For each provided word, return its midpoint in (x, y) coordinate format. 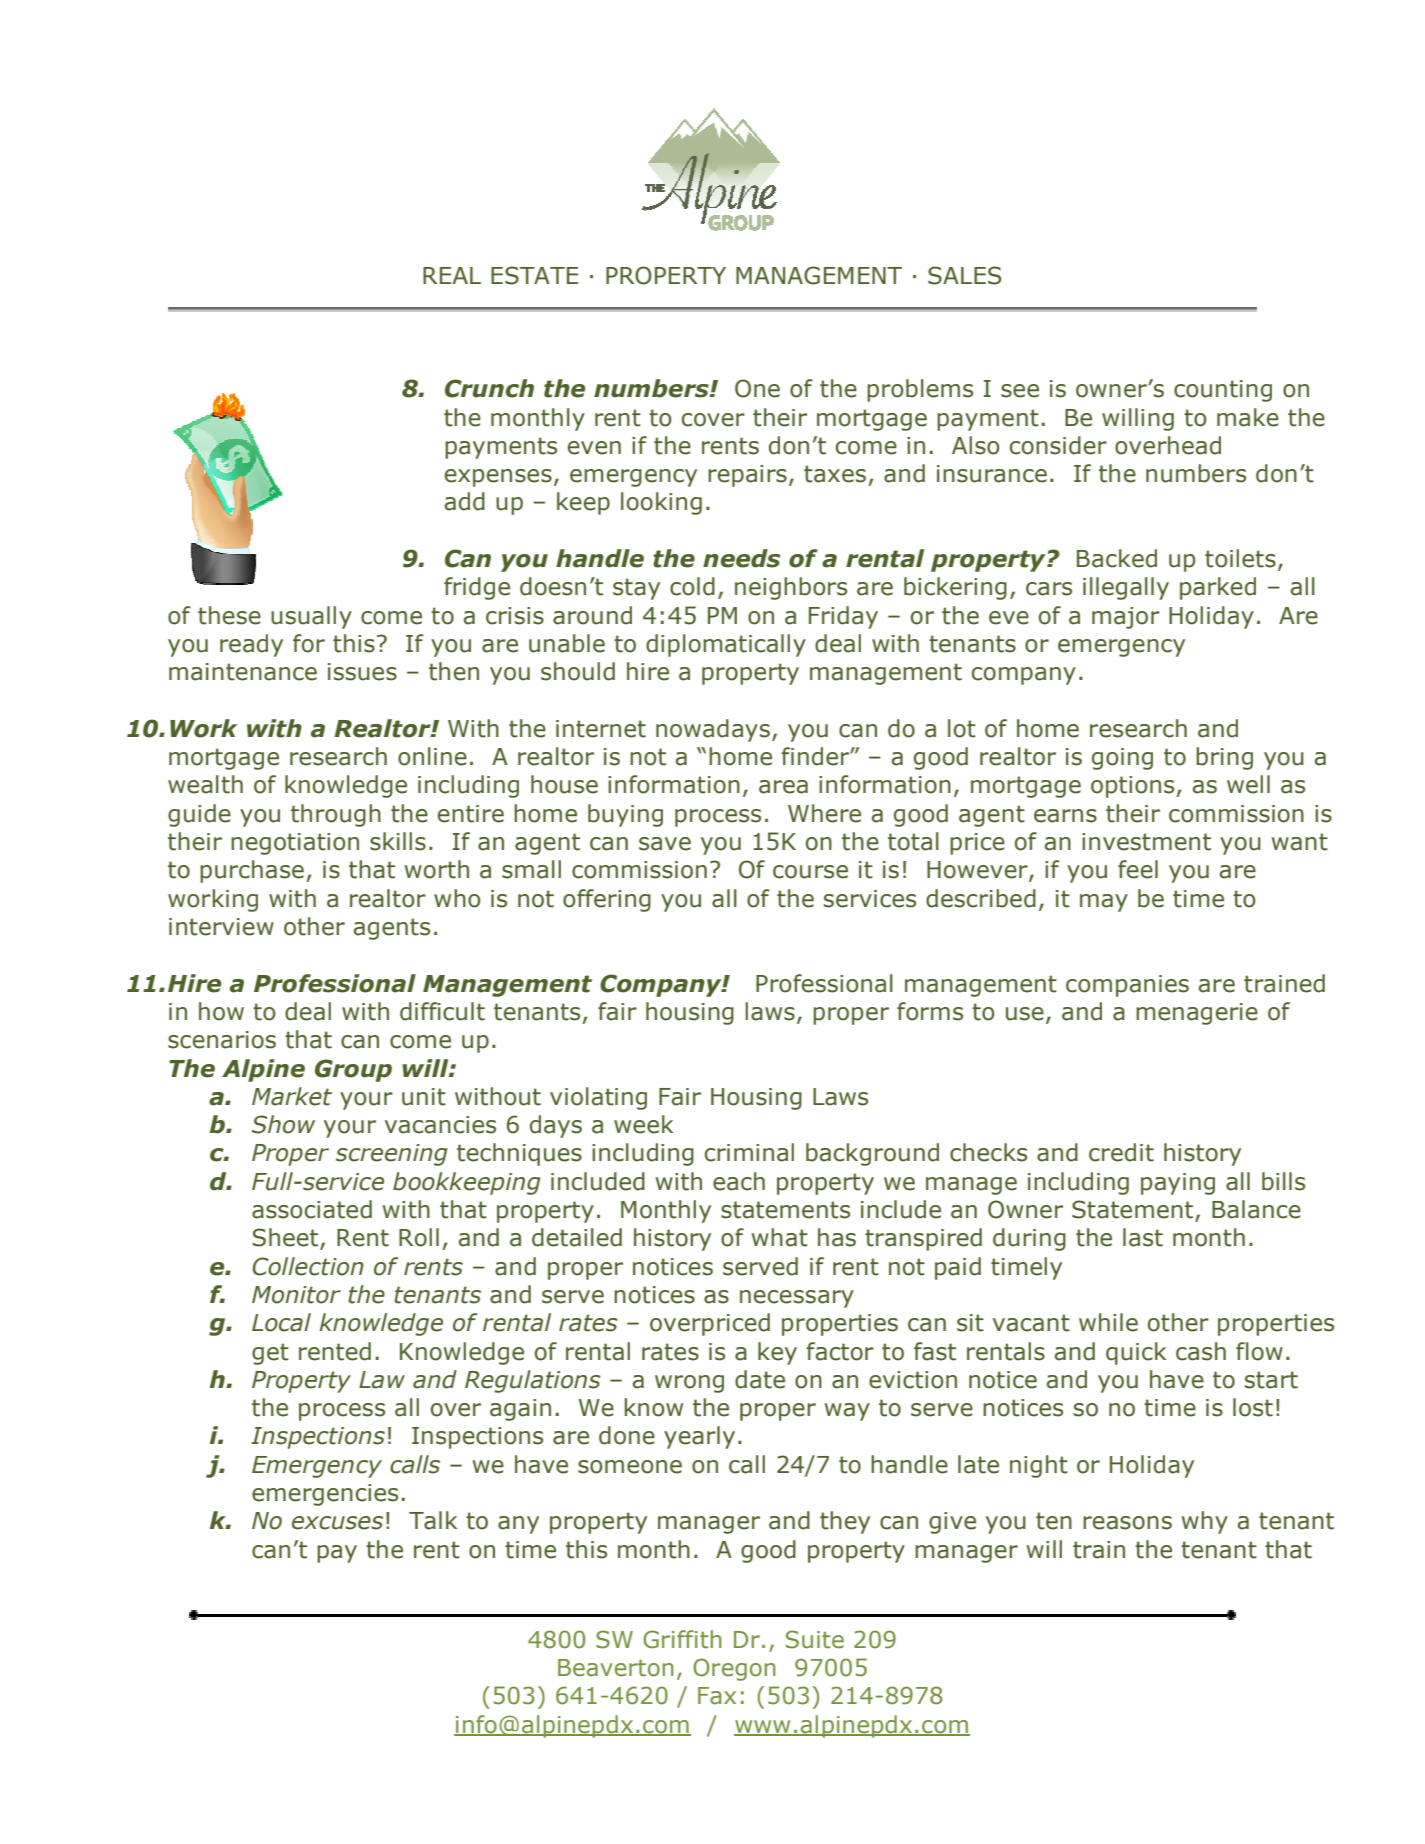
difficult (442, 1011)
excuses (337, 1523)
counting (1223, 391)
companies (1127, 986)
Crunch (489, 388)
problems (920, 390)
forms (930, 1011)
